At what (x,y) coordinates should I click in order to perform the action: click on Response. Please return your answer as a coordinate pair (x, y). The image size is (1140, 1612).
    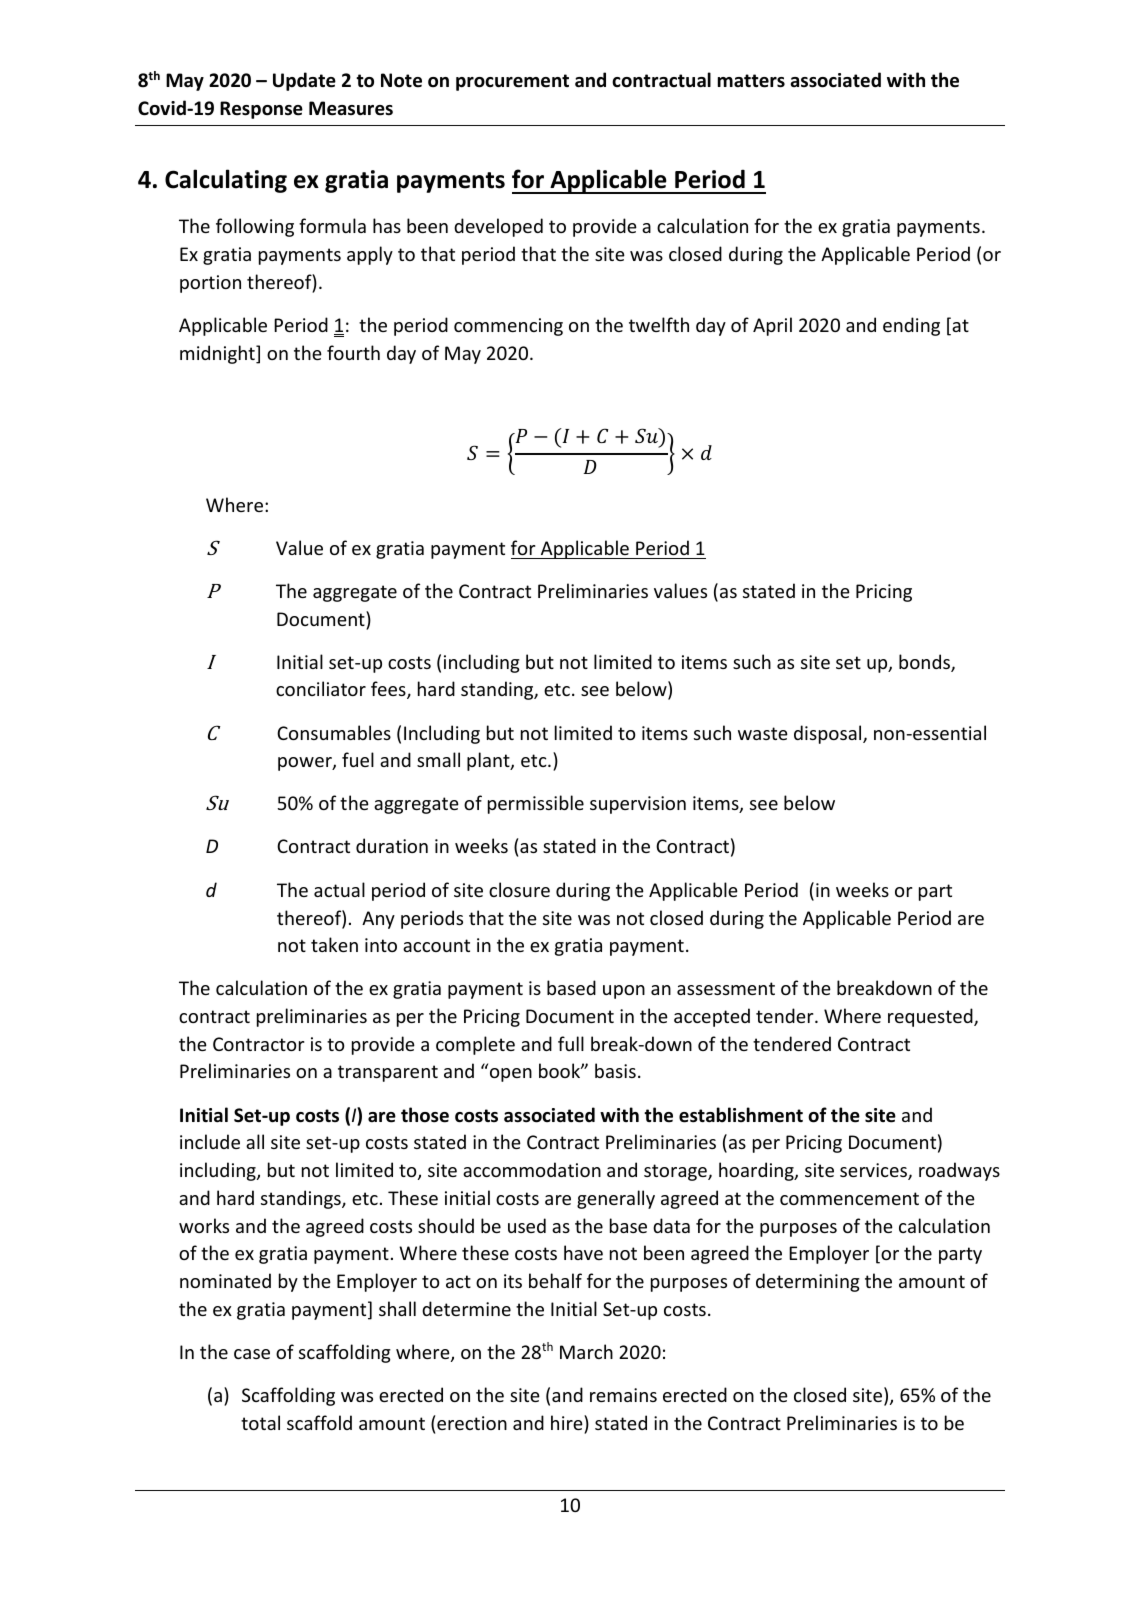
    Looking at the image, I should click on (261, 110).
